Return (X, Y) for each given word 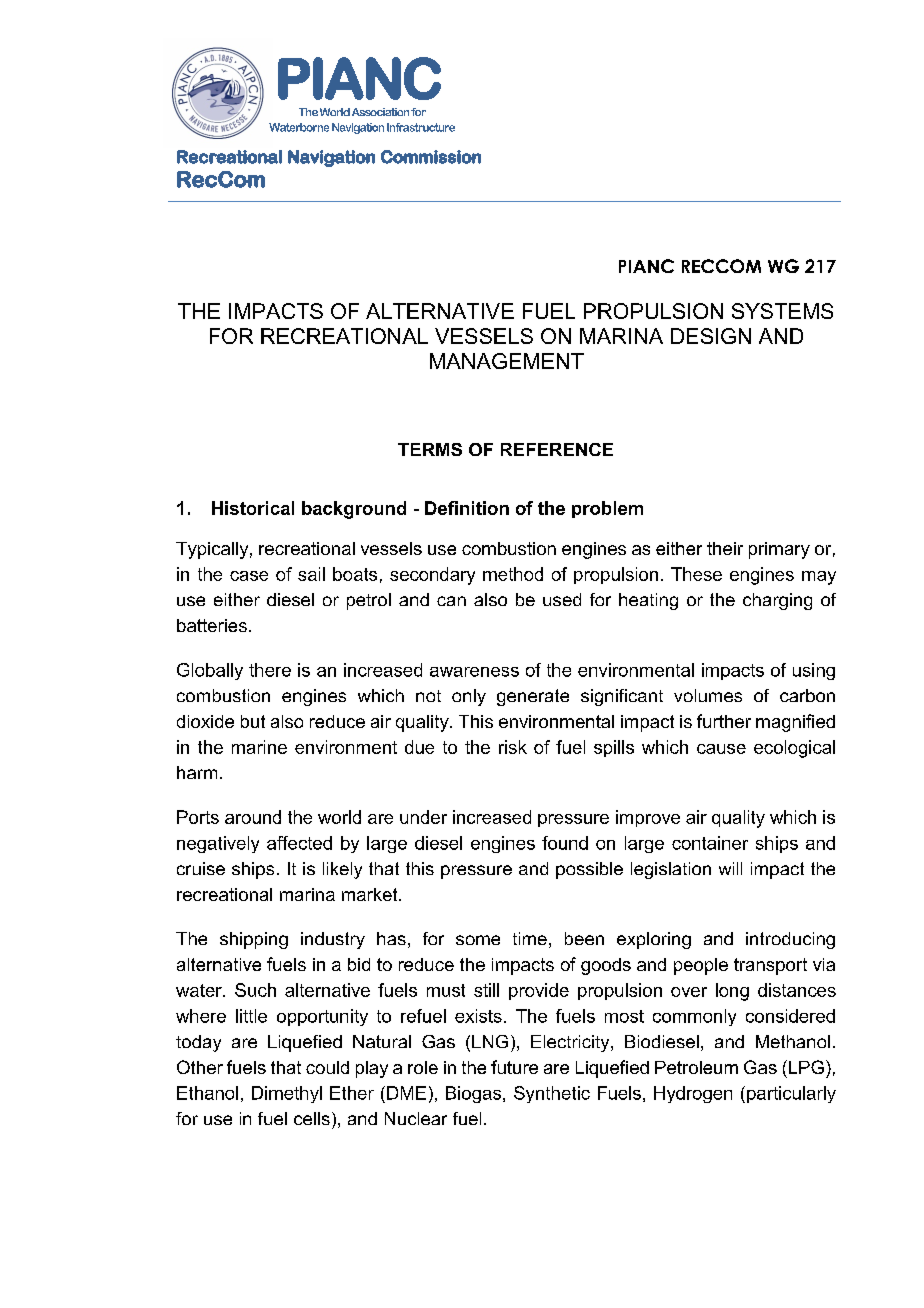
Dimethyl (287, 1094)
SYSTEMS (782, 311)
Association (380, 112)
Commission (431, 157)
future (514, 1067)
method (513, 574)
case (249, 576)
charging (777, 601)
